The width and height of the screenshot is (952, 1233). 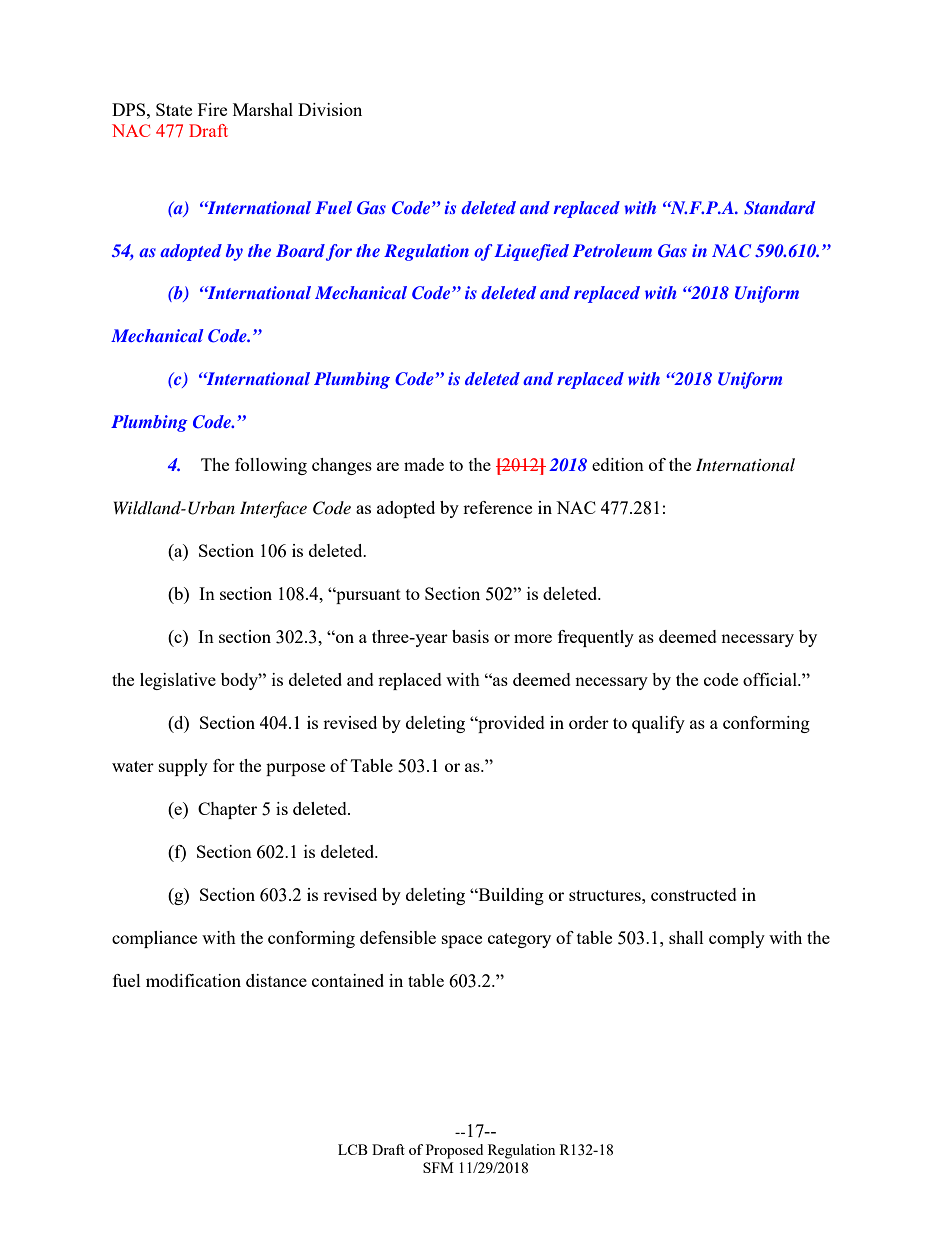 I want to click on Fire, so click(x=212, y=109).
